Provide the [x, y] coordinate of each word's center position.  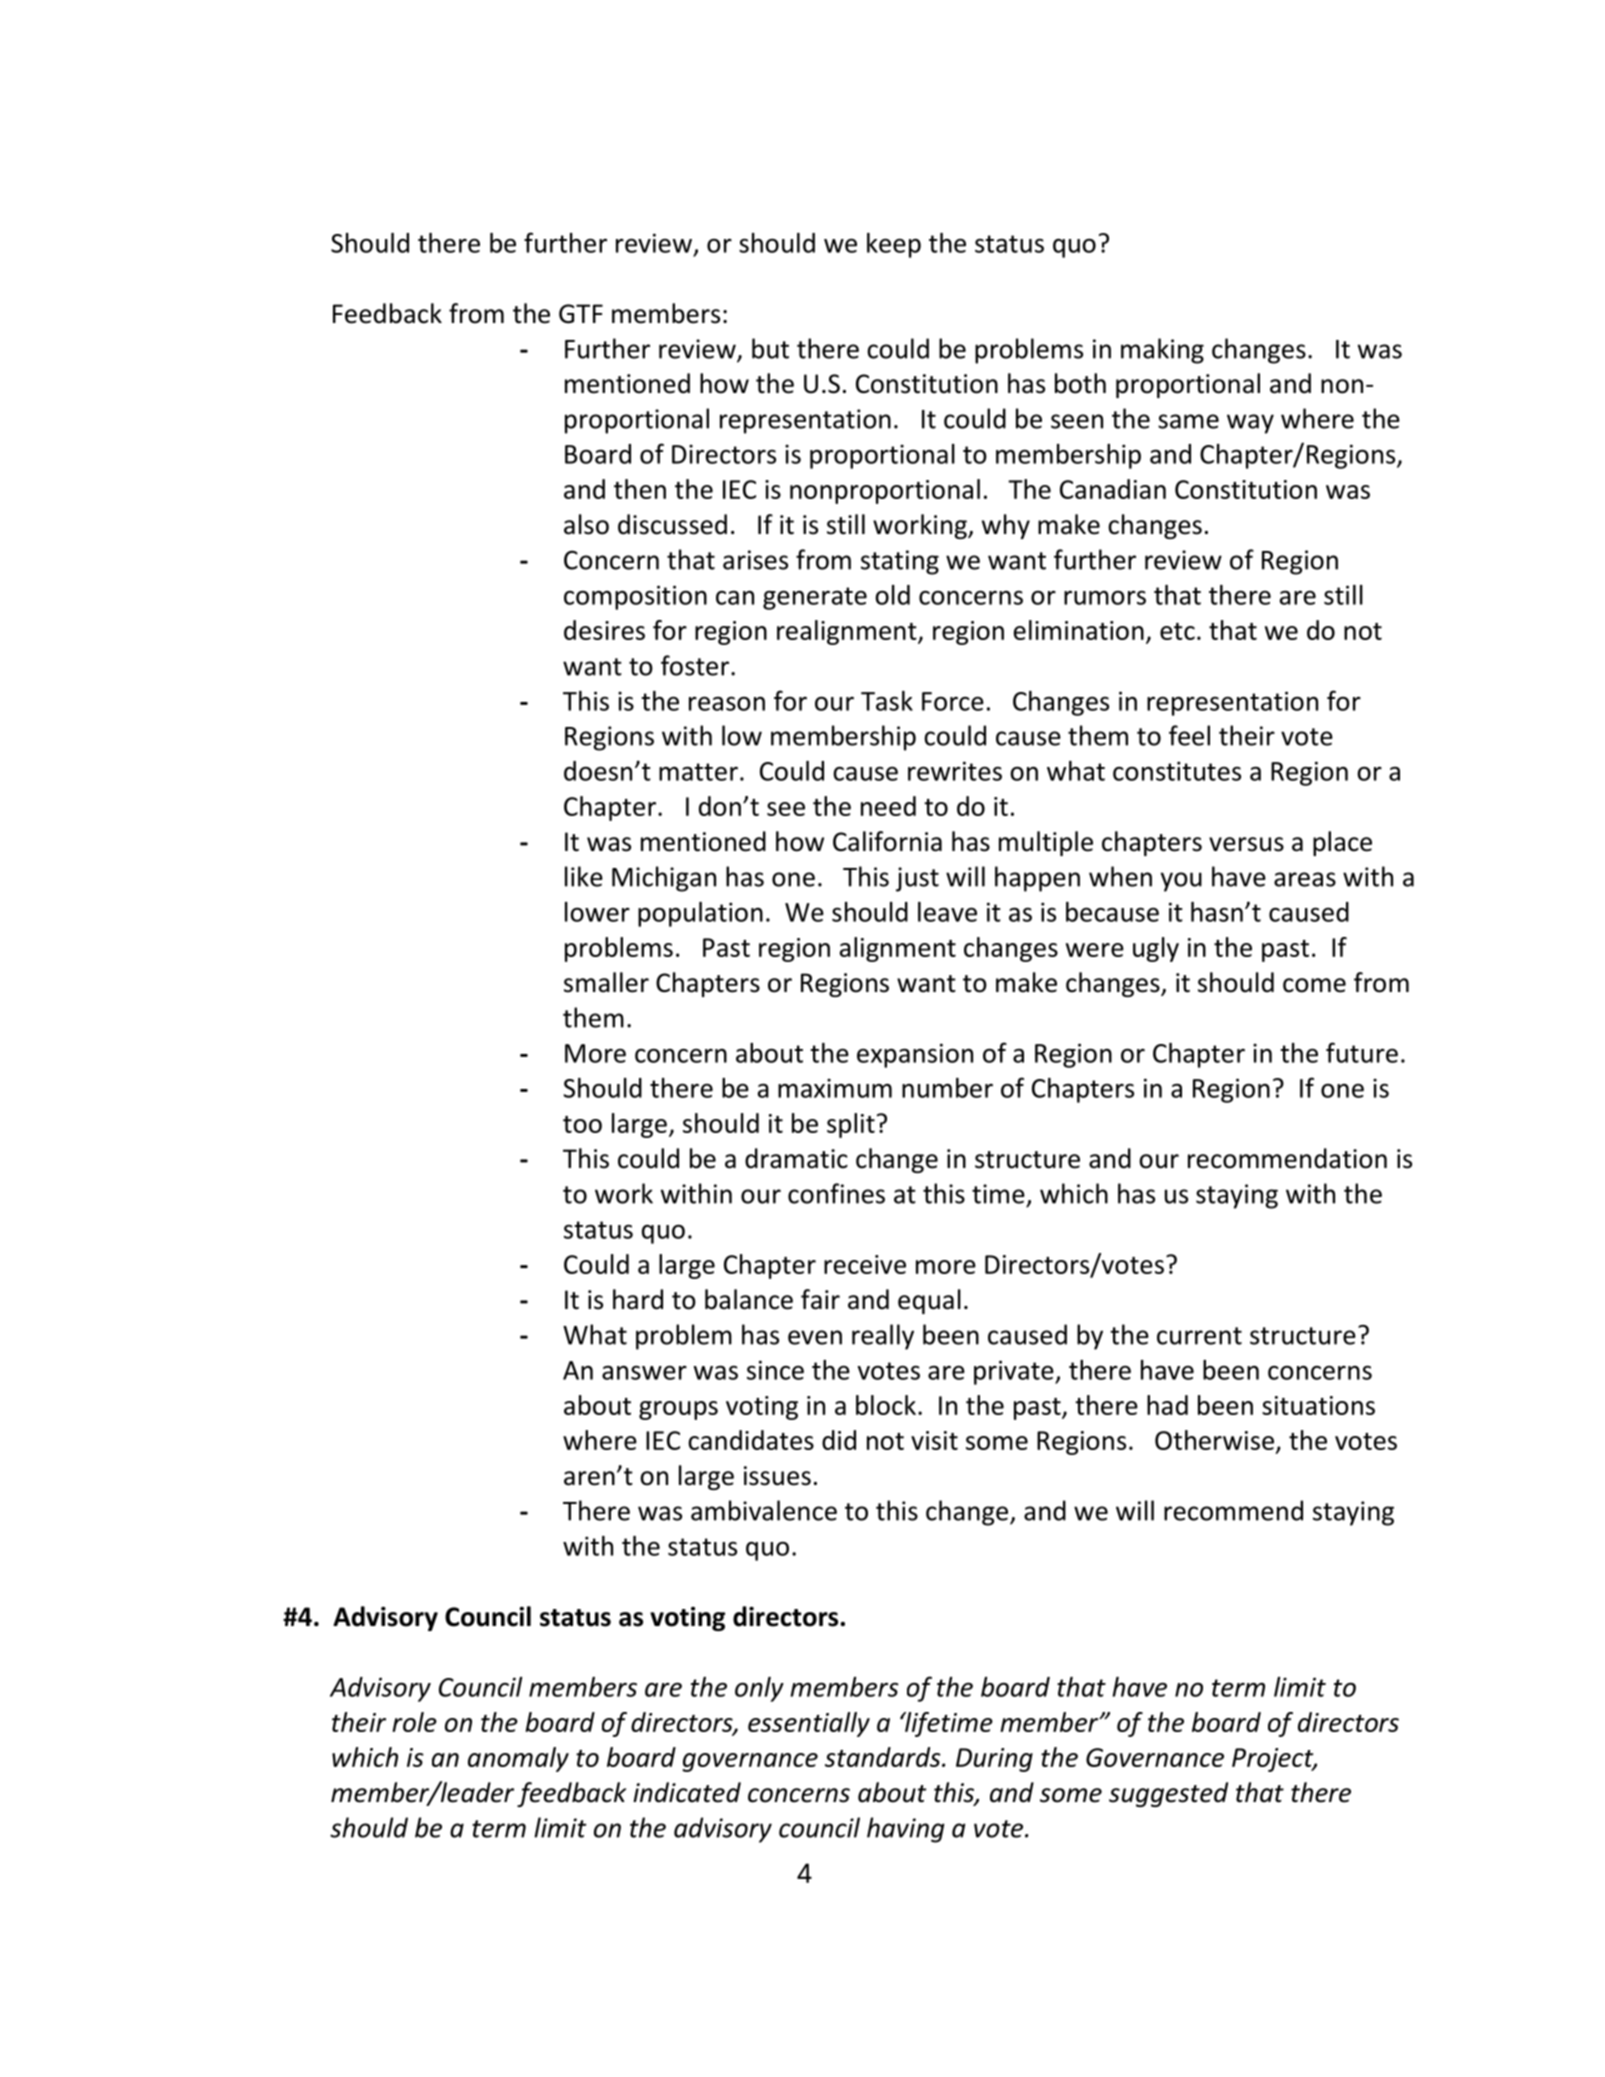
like [584, 876]
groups [678, 1410]
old [892, 595]
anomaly [518, 1759]
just [917, 879]
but [770, 348]
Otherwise [1214, 1440]
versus [1246, 844]
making [1162, 351]
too [582, 1124]
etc [1177, 631]
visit [934, 1440]
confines [836, 1193]
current [1199, 1336]
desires [604, 630]
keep [894, 245]
